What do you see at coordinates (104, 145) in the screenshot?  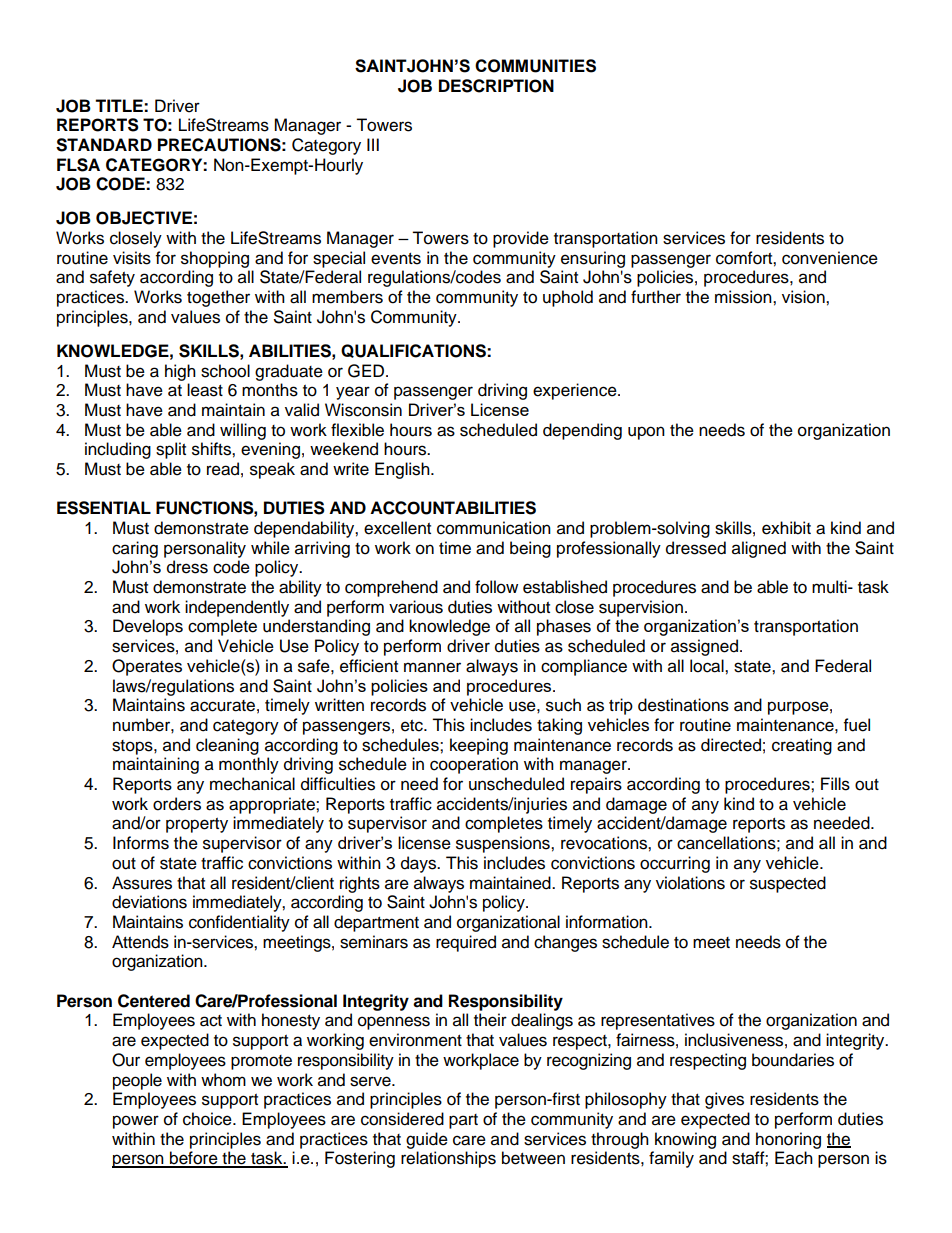 I see `STANDARD` at bounding box center [104, 145].
